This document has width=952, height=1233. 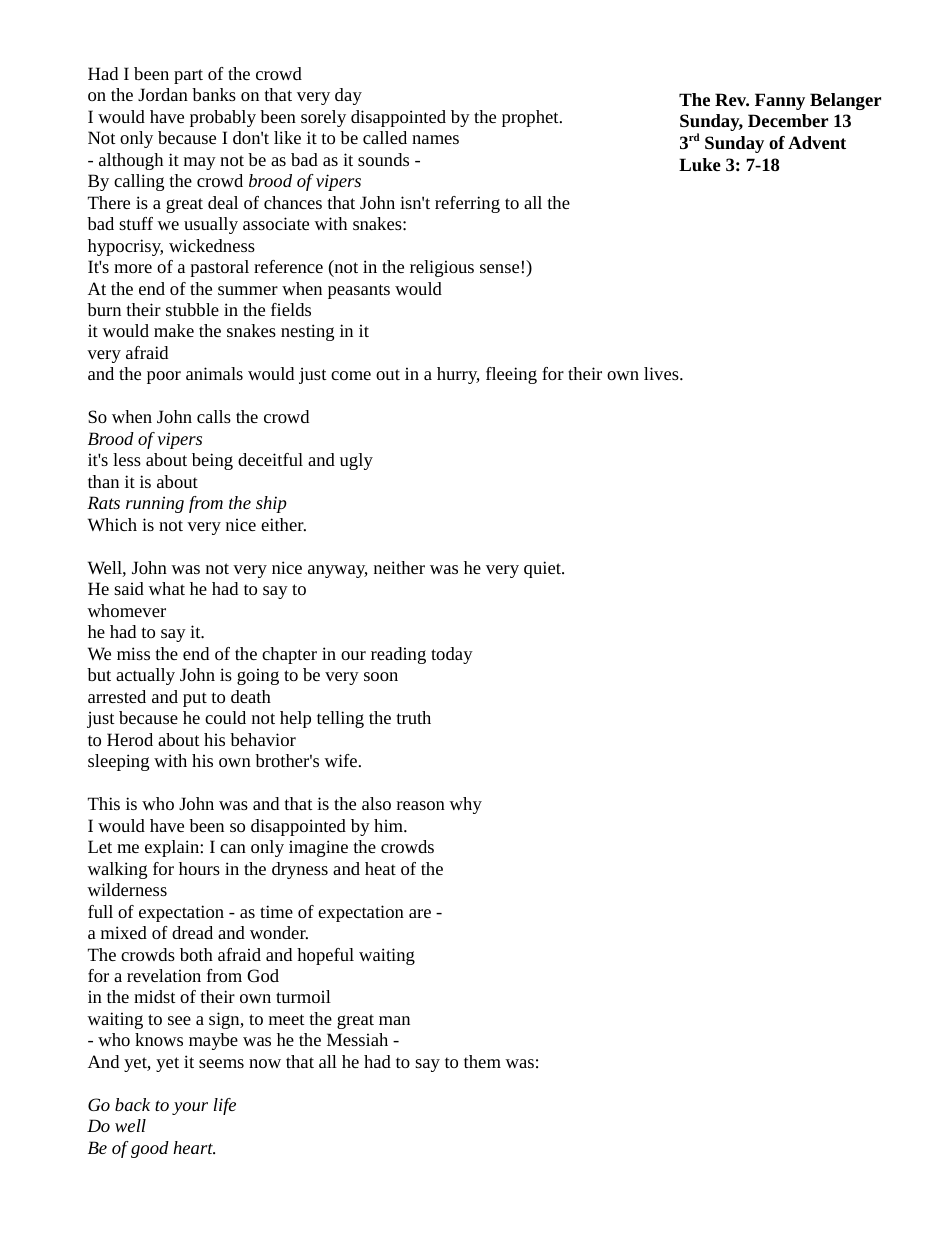 What do you see at coordinates (163, 94) in the document?
I see `Jordan` at bounding box center [163, 94].
